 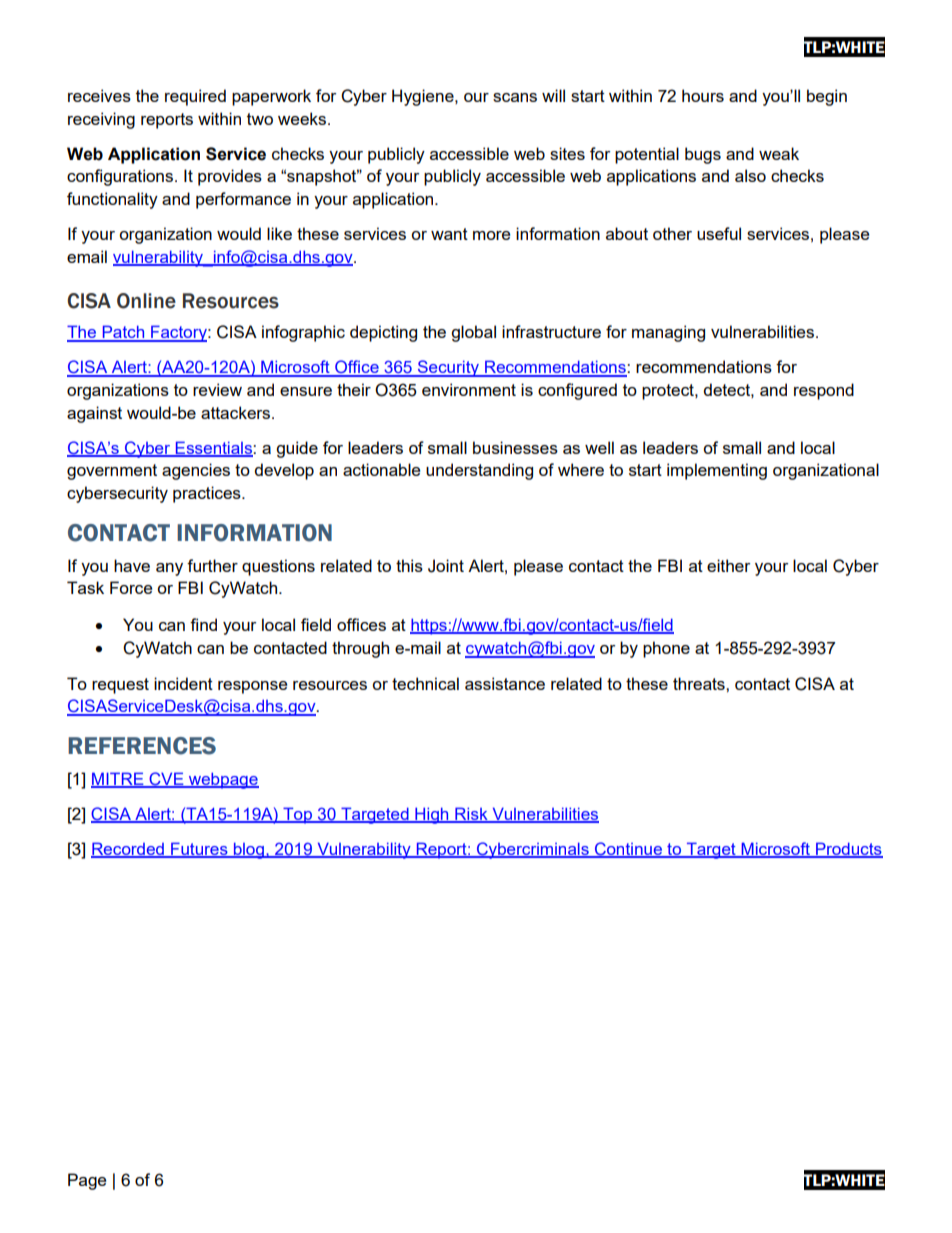 I want to click on agencies, so click(x=196, y=471).
